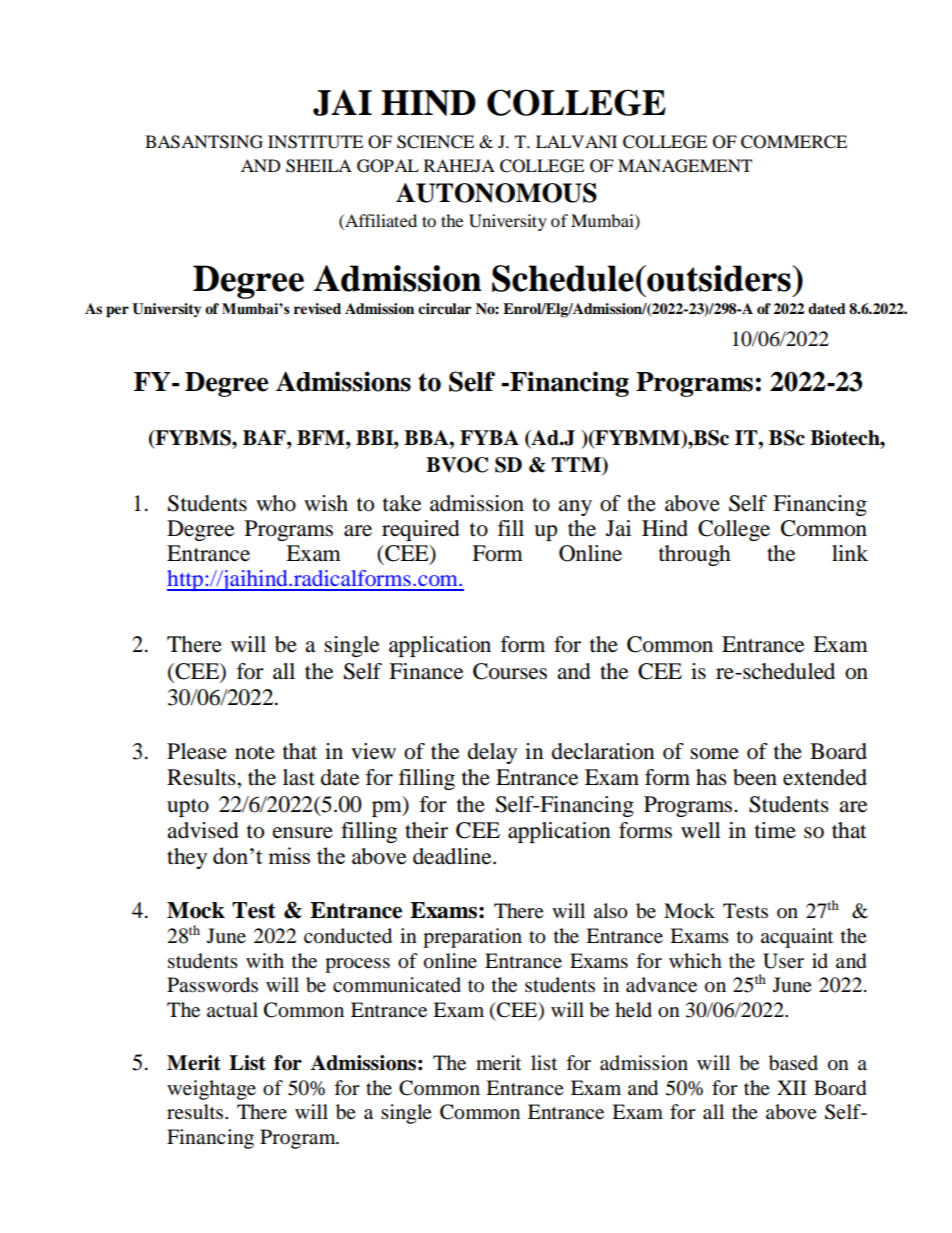  What do you see at coordinates (232, 1010) in the image?
I see `actual` at bounding box center [232, 1010].
